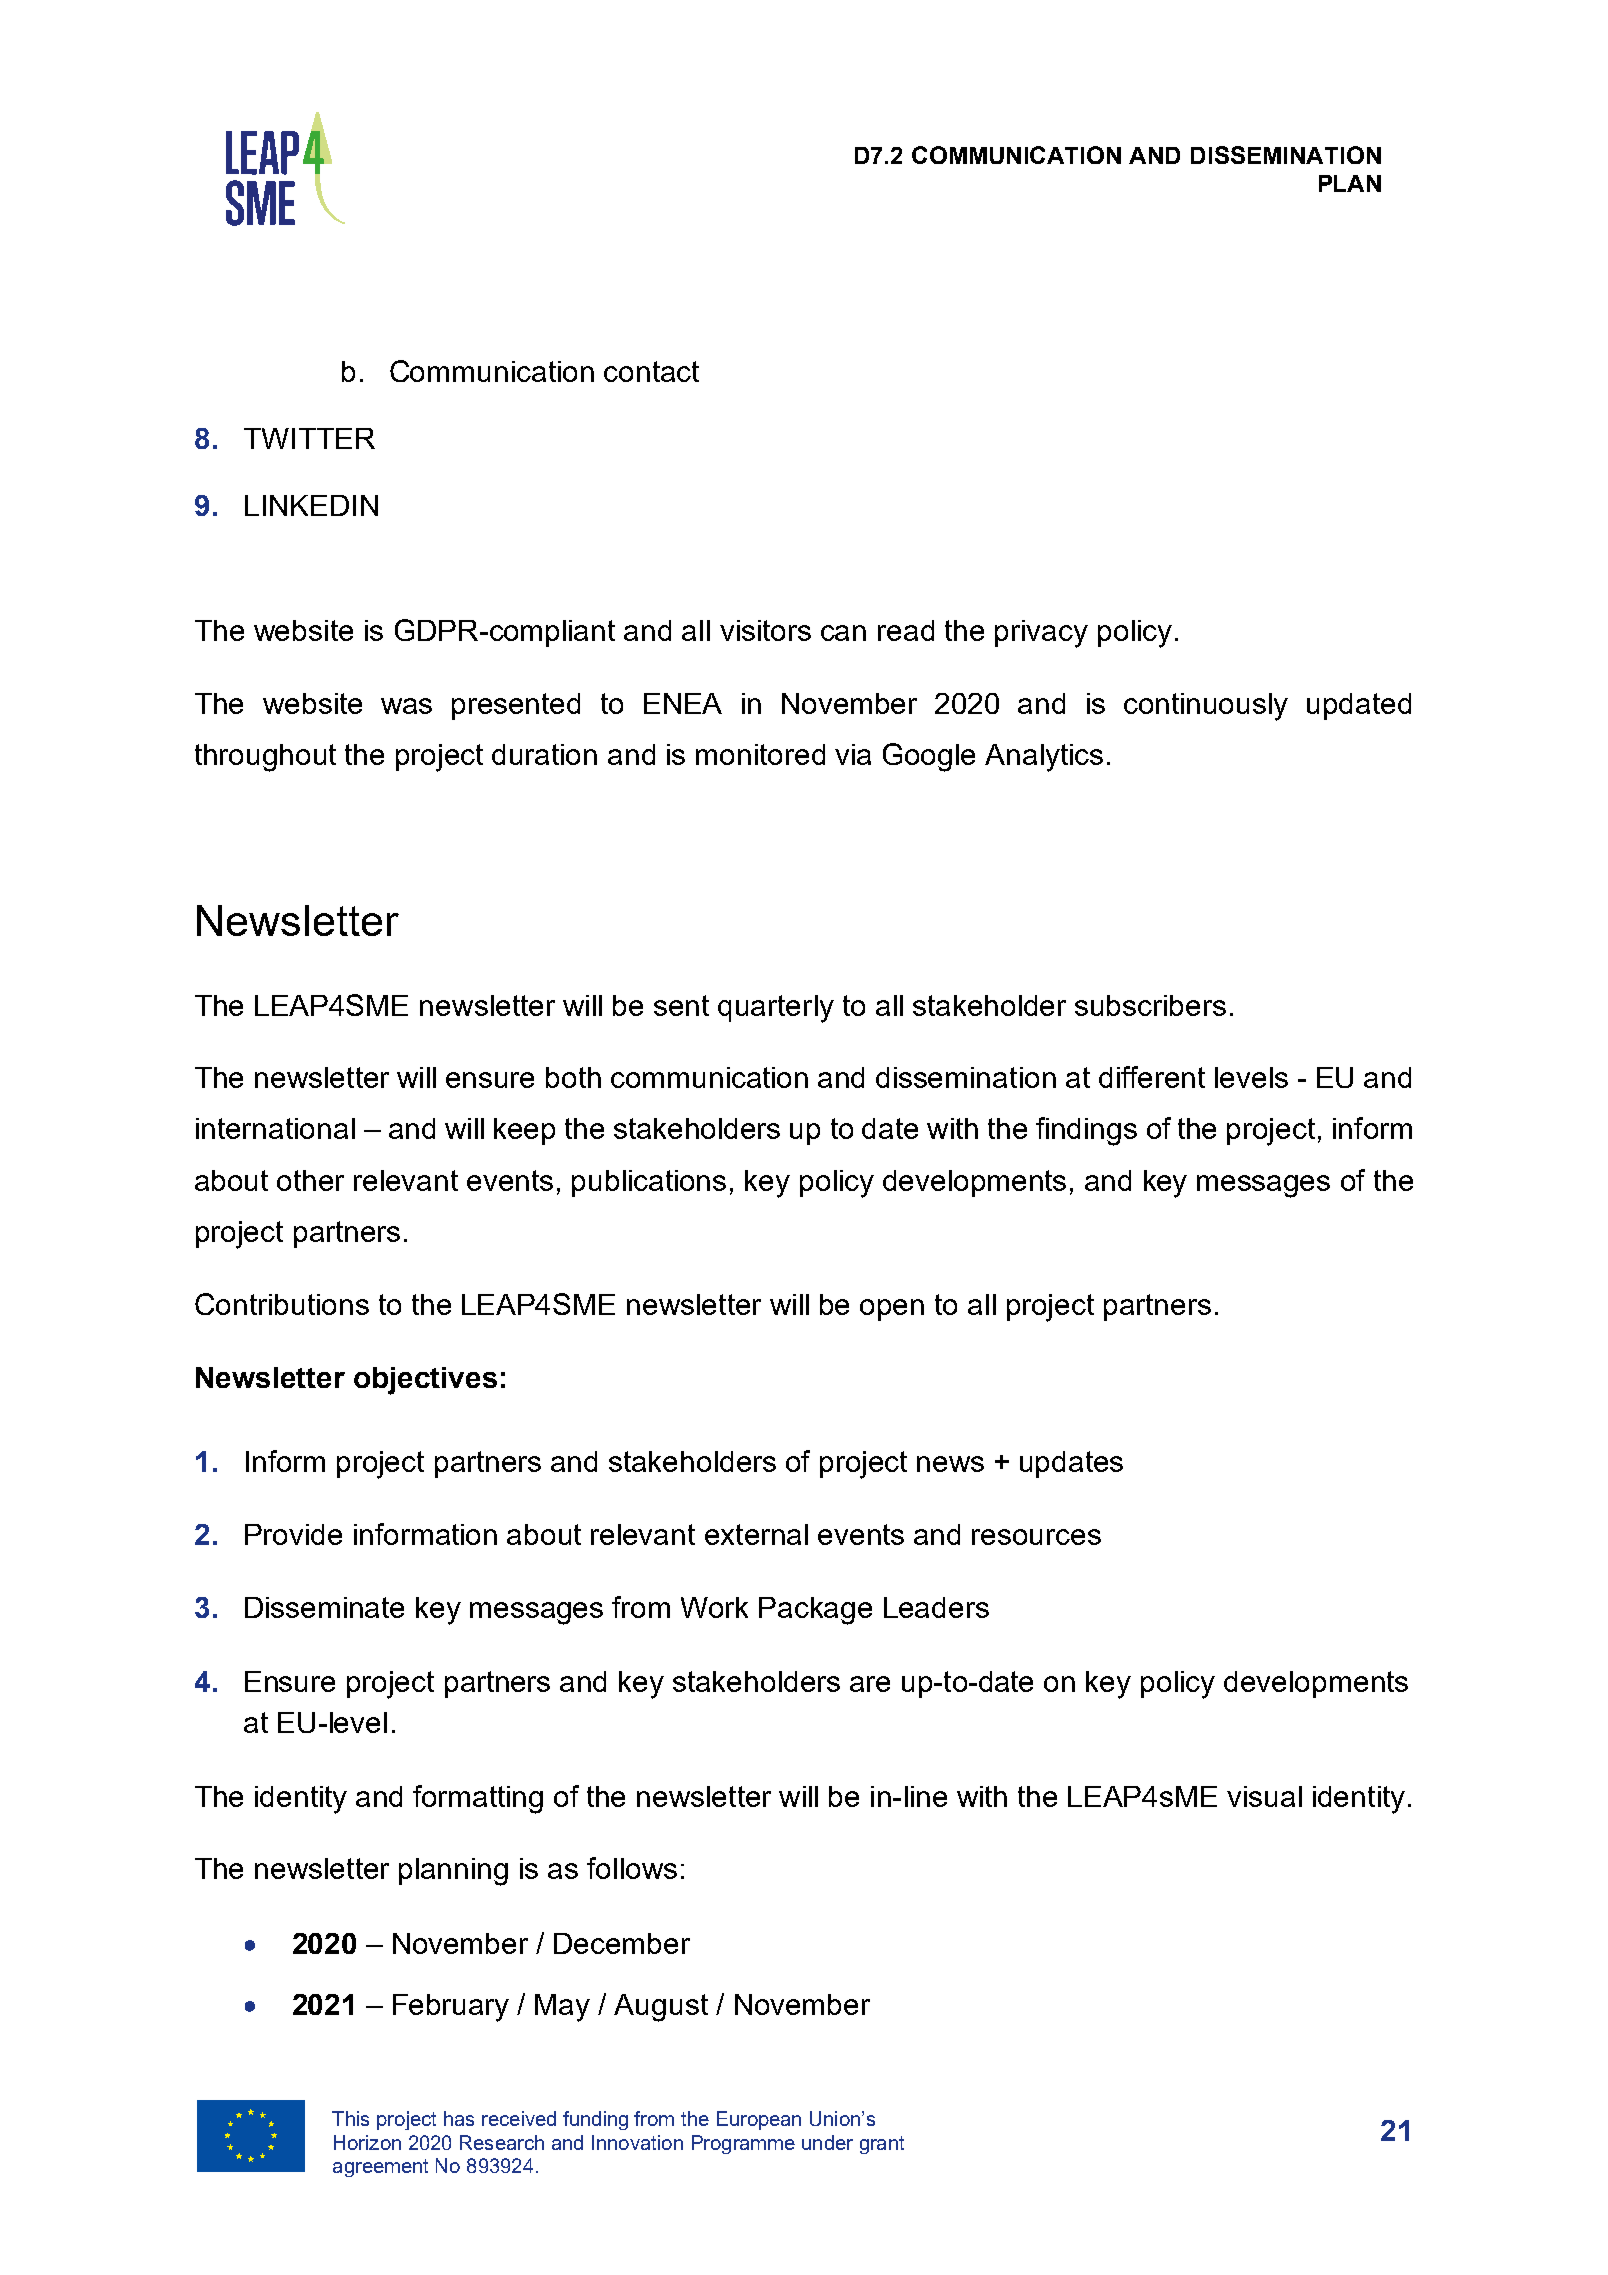  I want to click on This, so click(350, 2118).
